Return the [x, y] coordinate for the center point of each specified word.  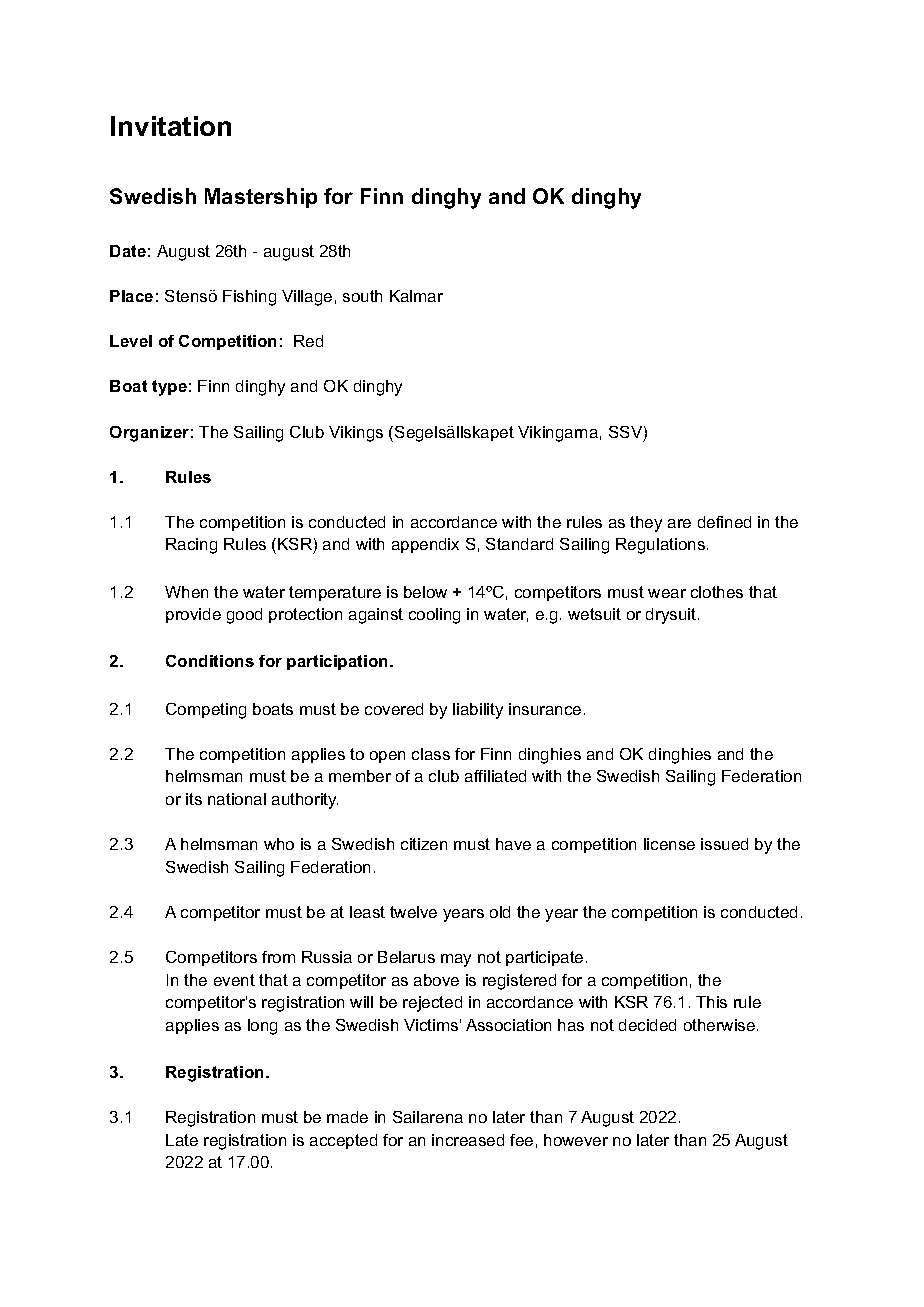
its [194, 799]
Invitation [171, 126]
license [669, 844]
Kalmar [416, 296]
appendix [425, 545]
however [576, 1140]
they [646, 524]
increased [468, 1140]
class [431, 754]
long [262, 1027]
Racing [191, 546]
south [362, 296]
